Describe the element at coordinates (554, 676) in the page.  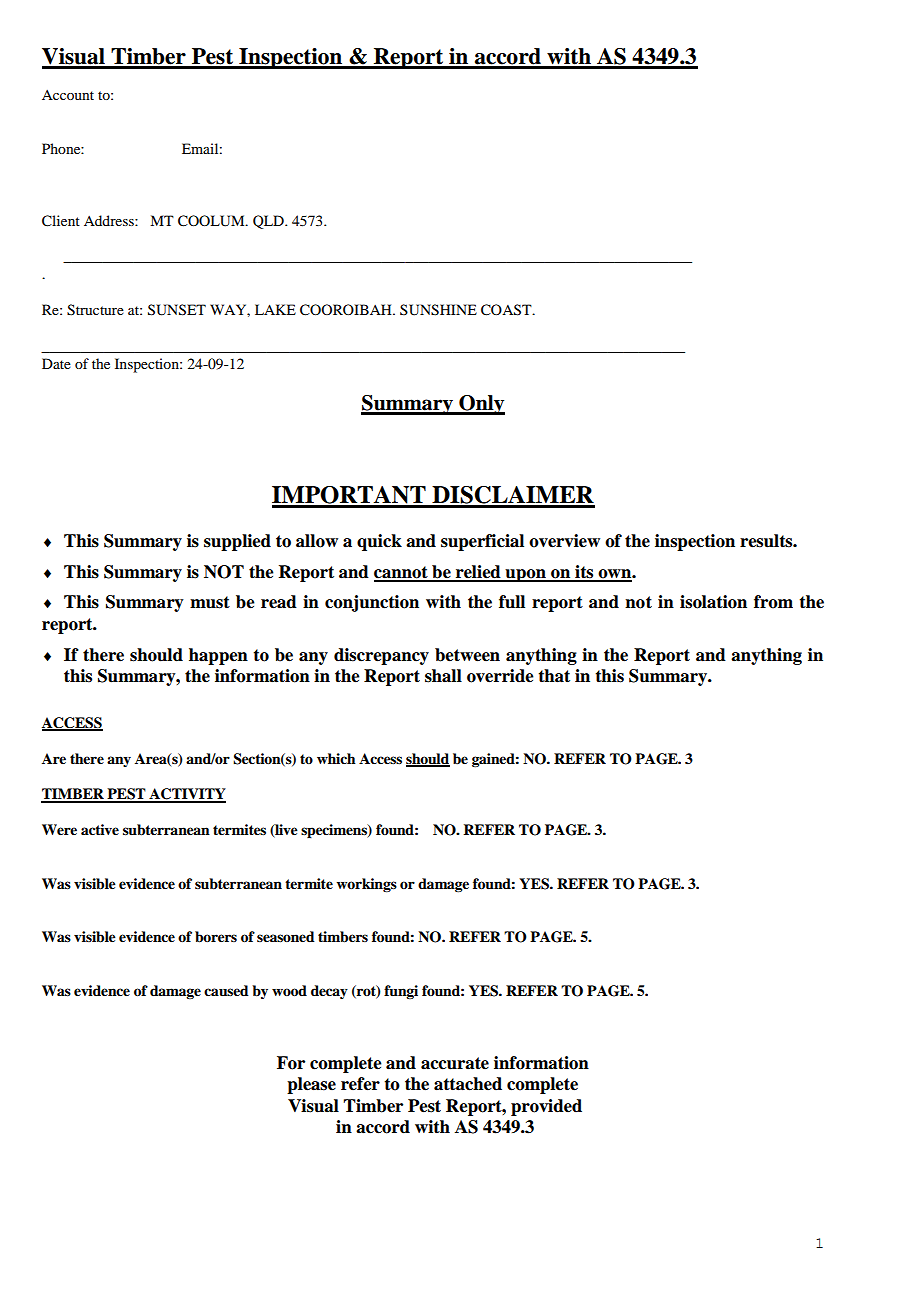
I see `that` at that location.
